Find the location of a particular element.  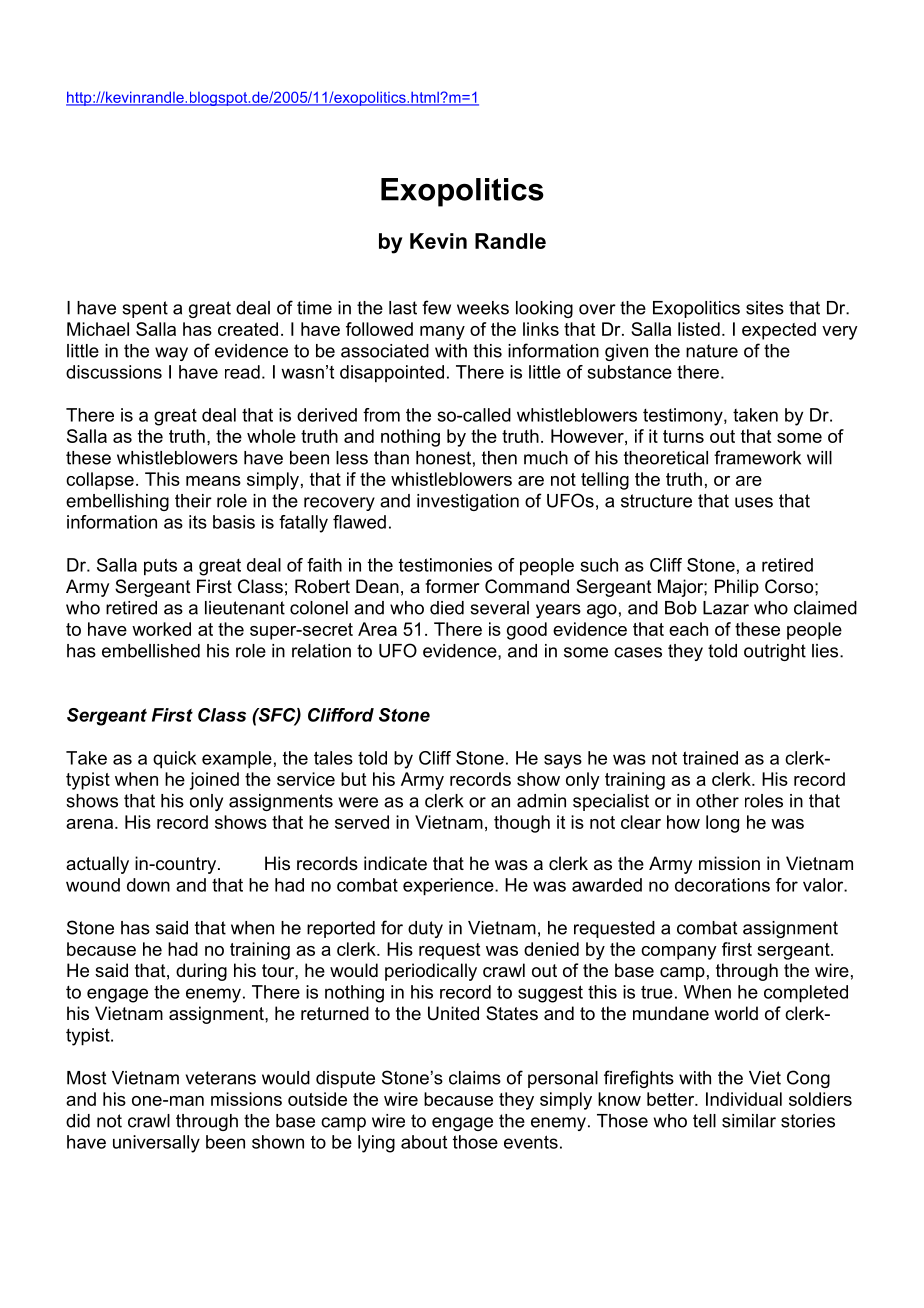

company is located at coordinates (679, 953).
